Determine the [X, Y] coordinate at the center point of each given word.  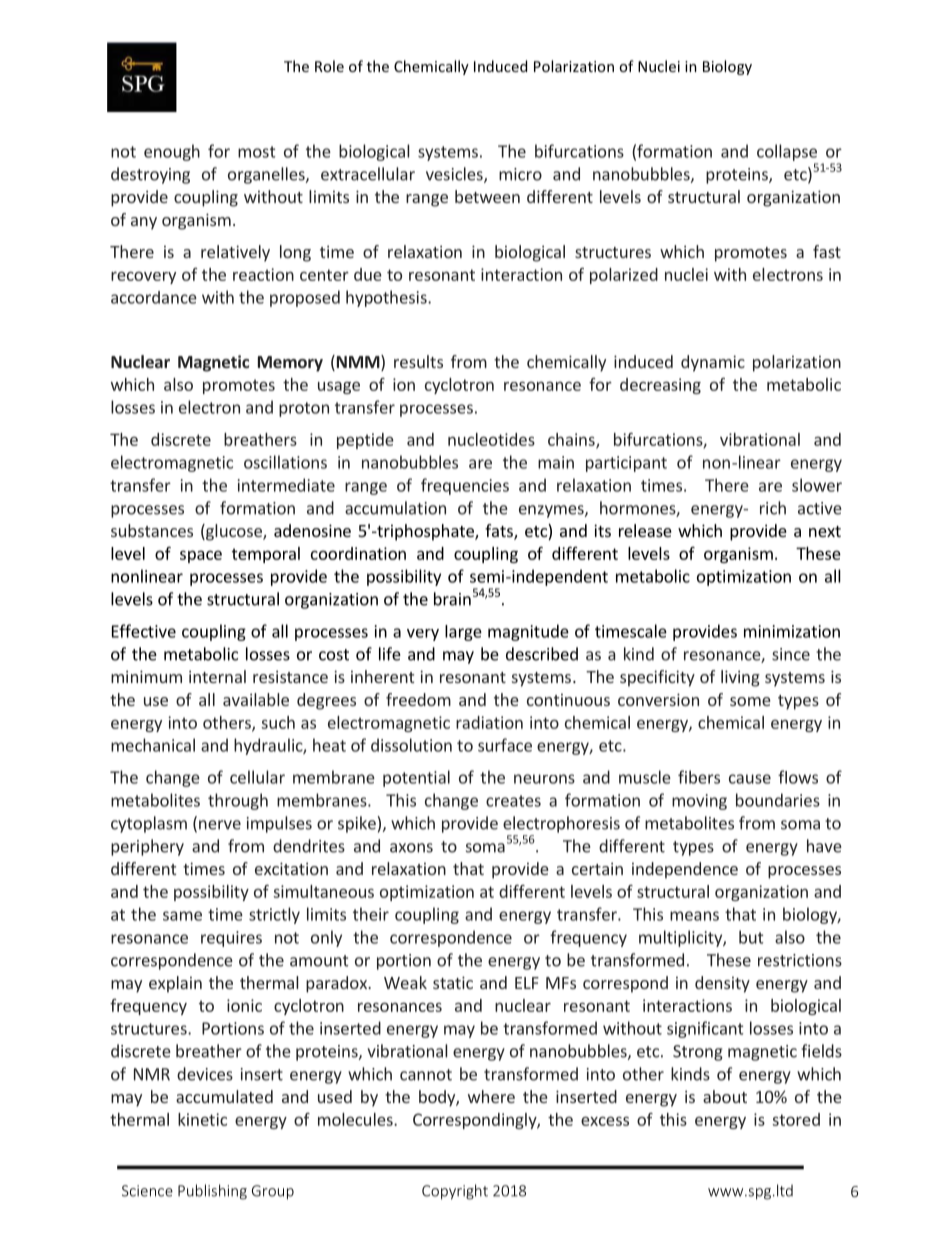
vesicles [455, 175]
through [238, 801]
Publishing [212, 1192]
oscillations [285, 462]
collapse [787, 152]
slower [817, 485]
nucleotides [491, 439]
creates [513, 801]
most [256, 152]
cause [750, 779]
